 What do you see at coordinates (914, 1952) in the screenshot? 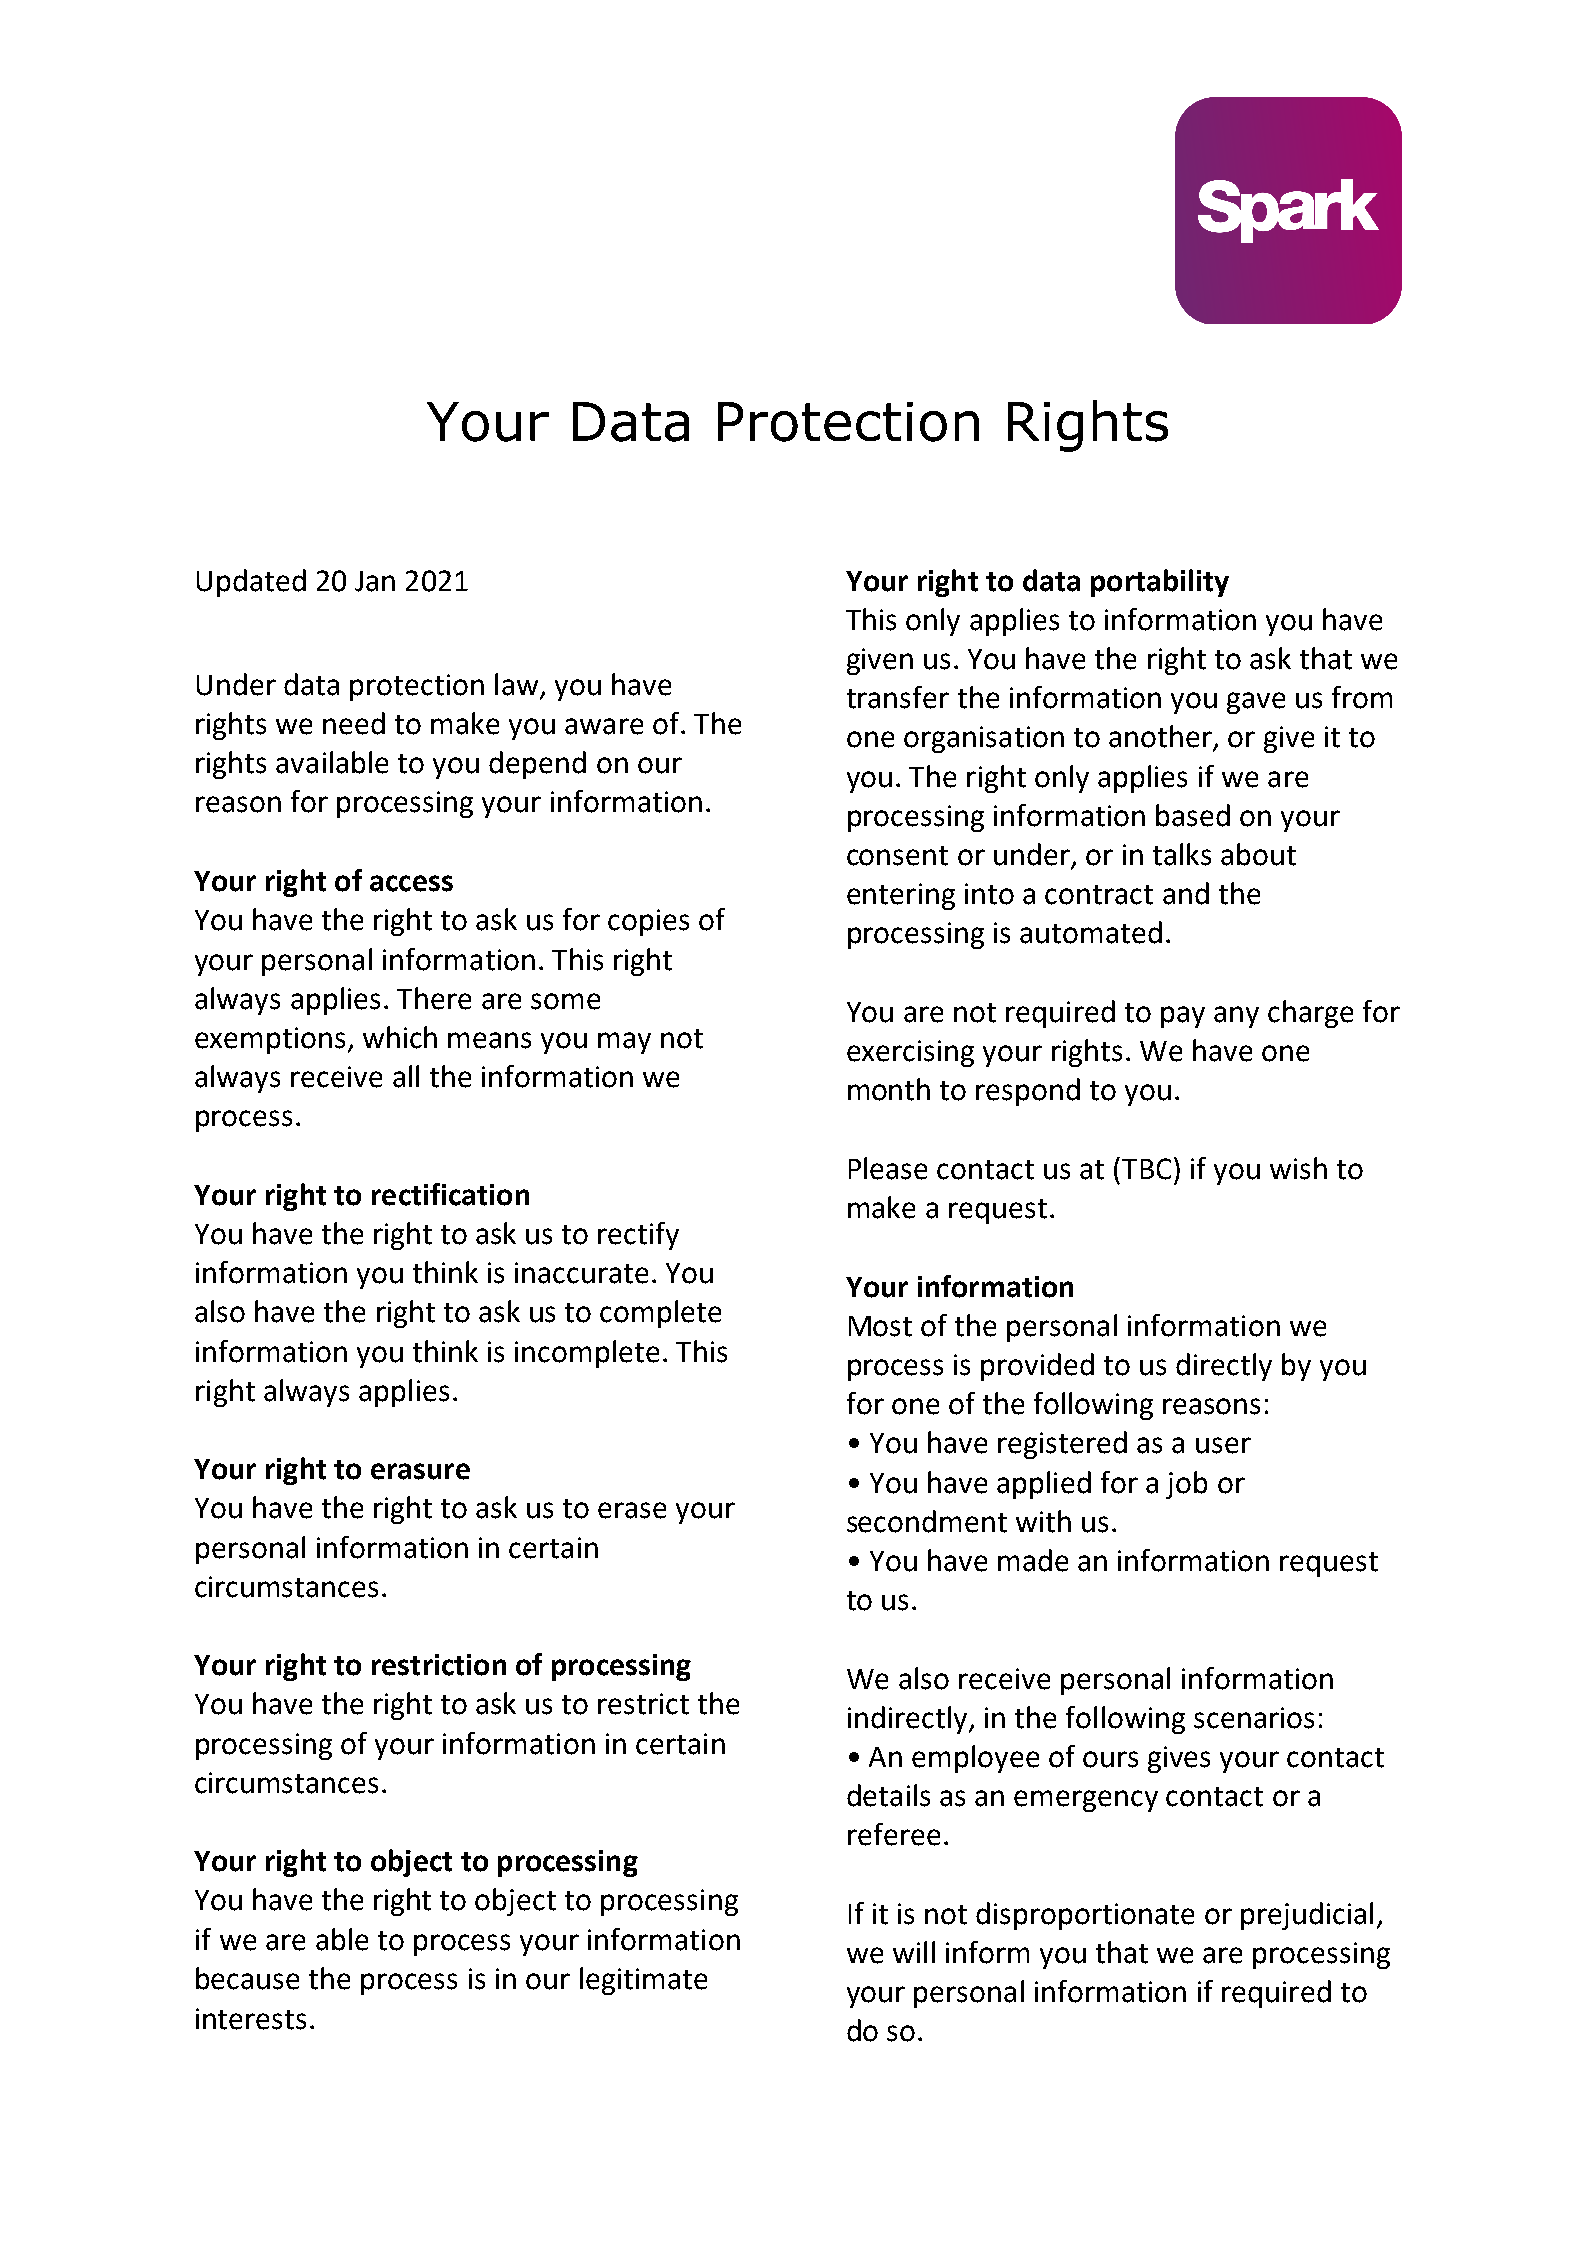
I see `will` at bounding box center [914, 1952].
